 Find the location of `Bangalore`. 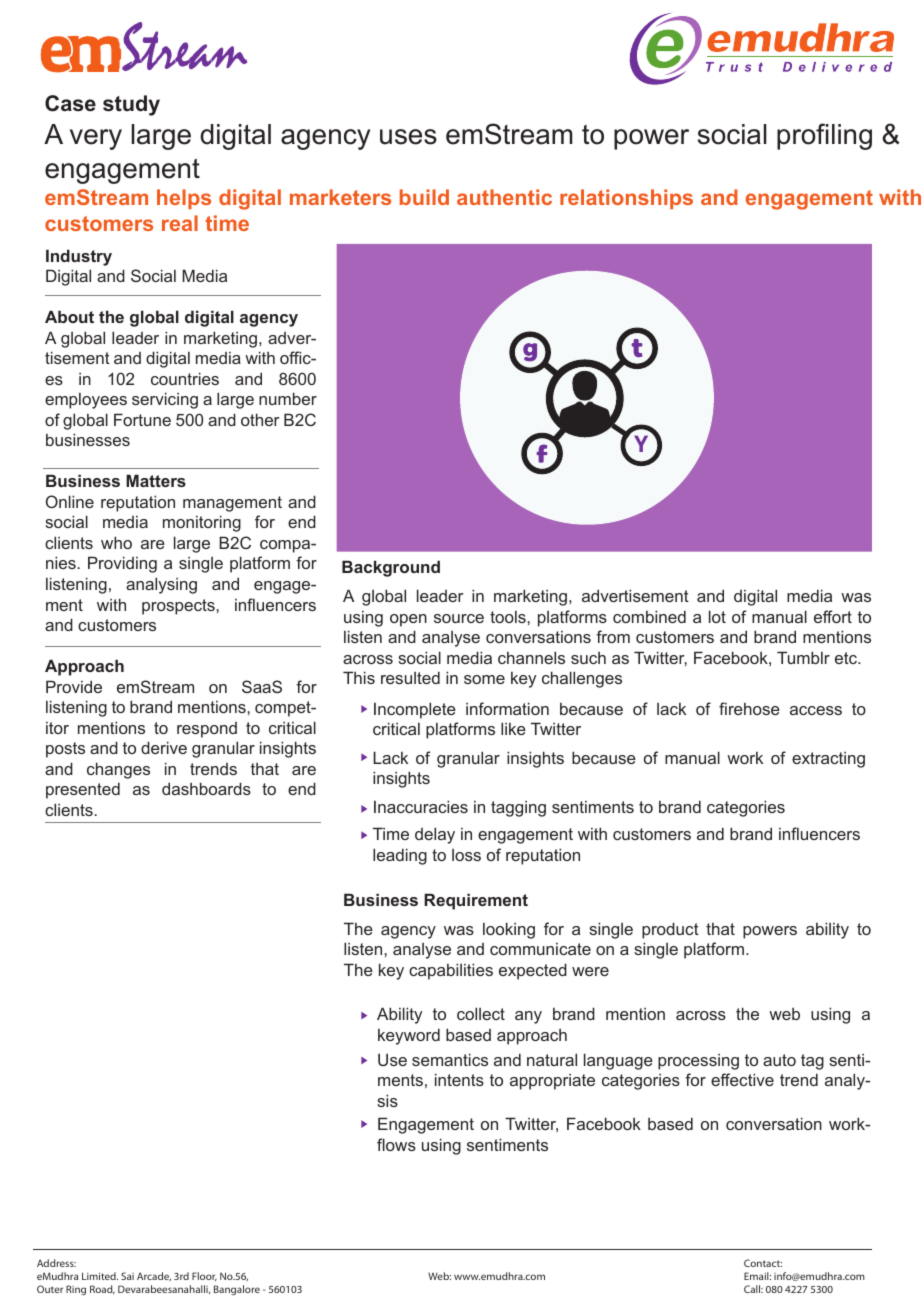

Bangalore is located at coordinates (237, 1290).
